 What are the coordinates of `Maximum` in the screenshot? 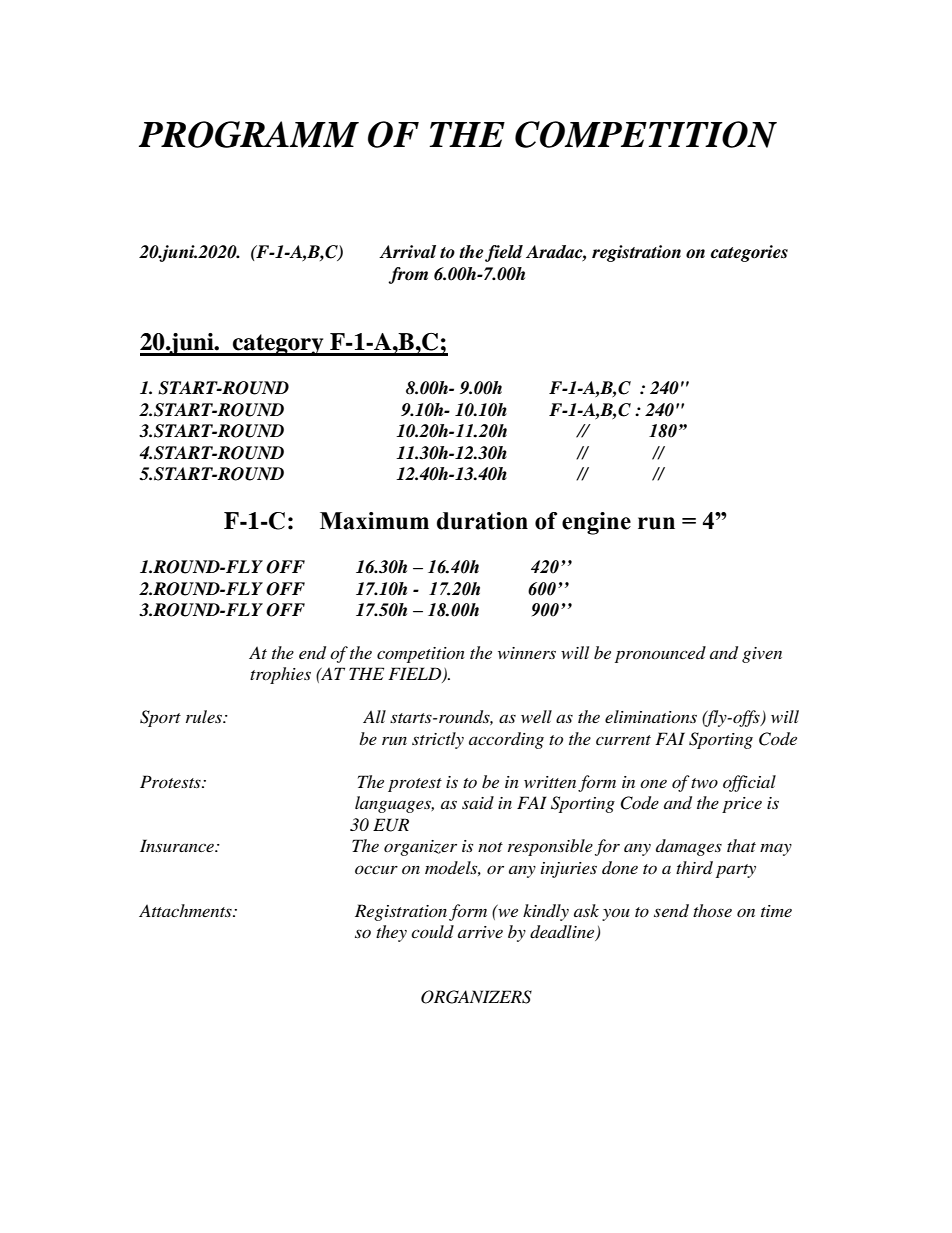 It's located at (374, 521).
